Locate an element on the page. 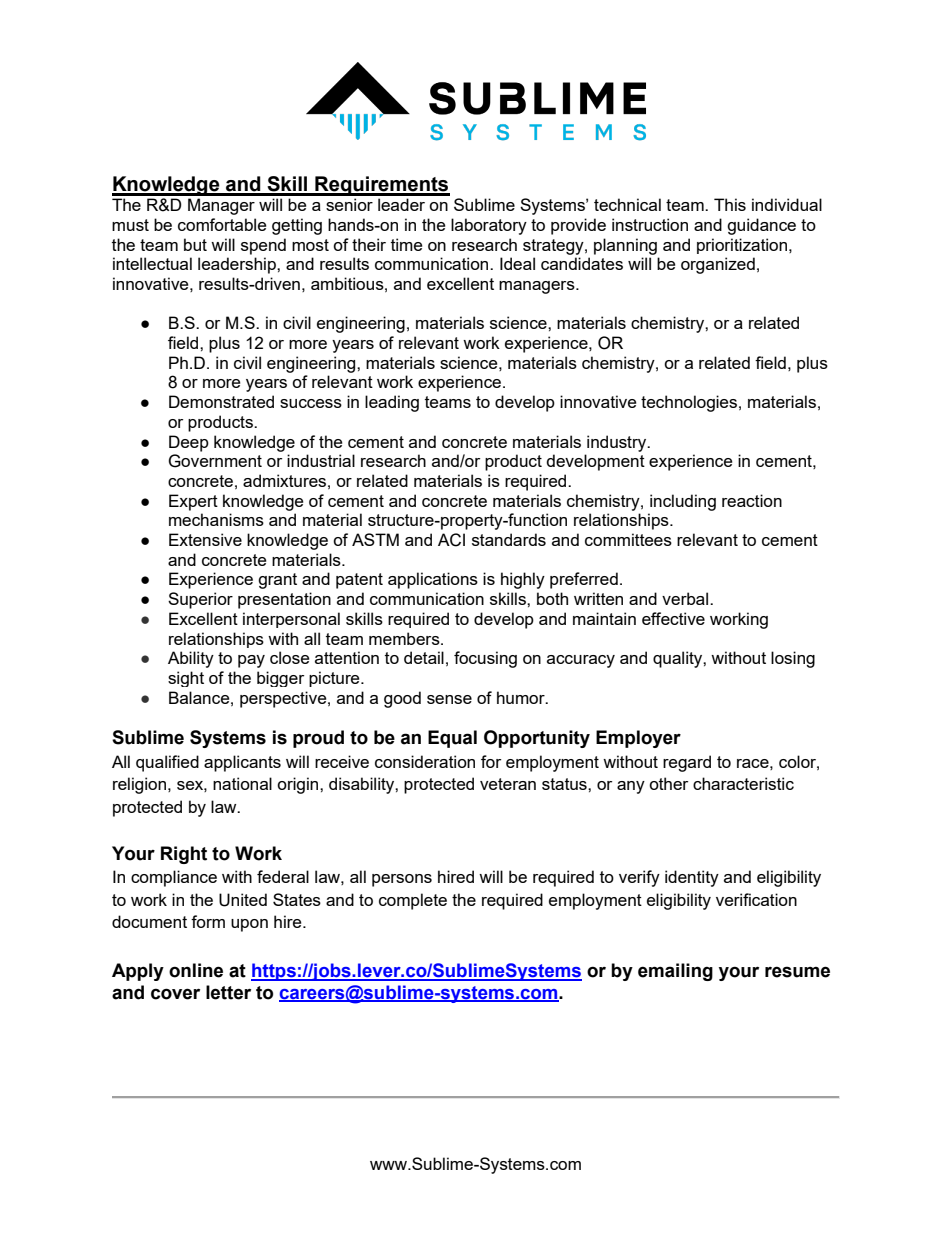  comfortable is located at coordinates (222, 224).
